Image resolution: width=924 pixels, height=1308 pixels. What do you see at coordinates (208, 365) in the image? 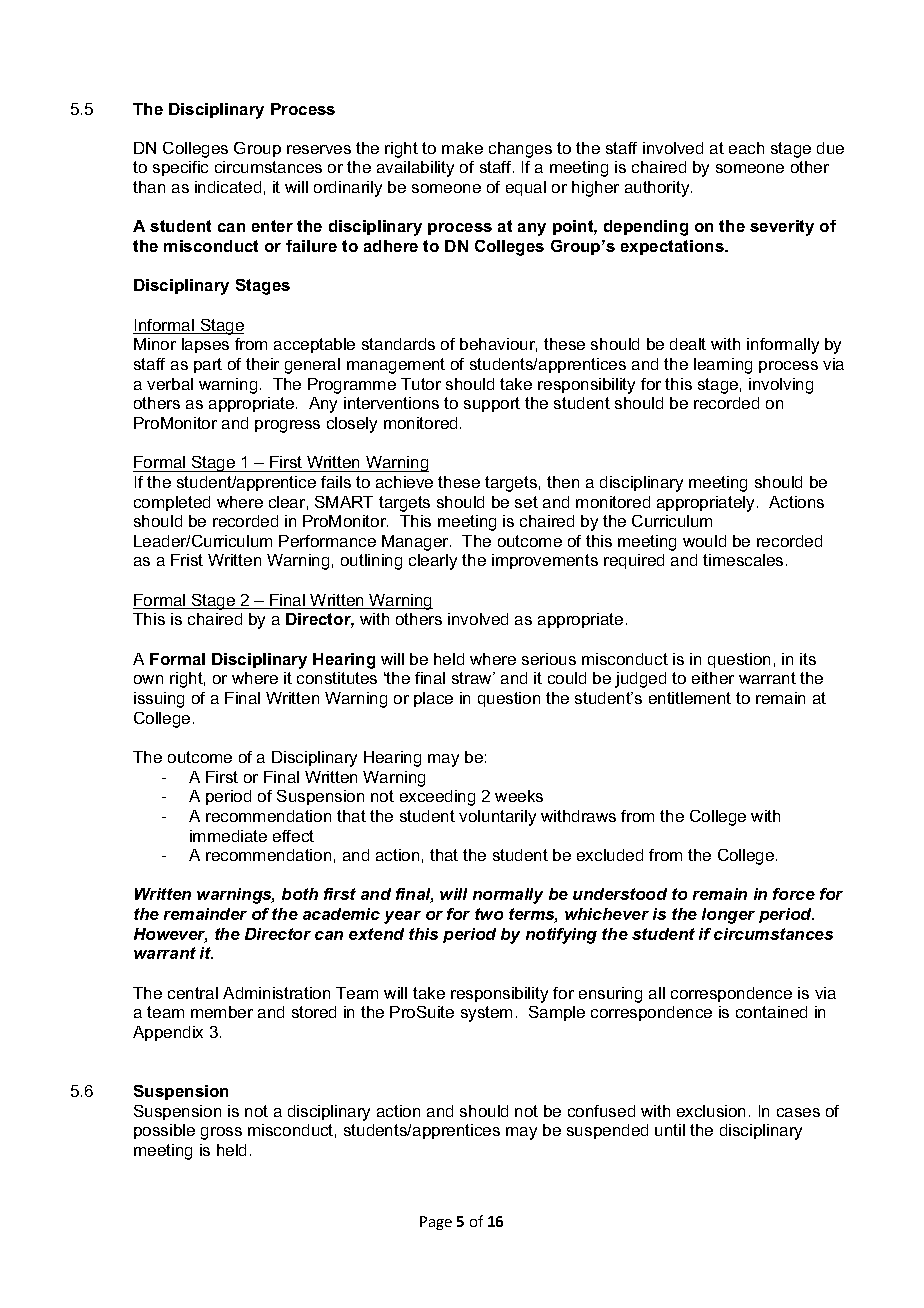
I see `part` at bounding box center [208, 365].
